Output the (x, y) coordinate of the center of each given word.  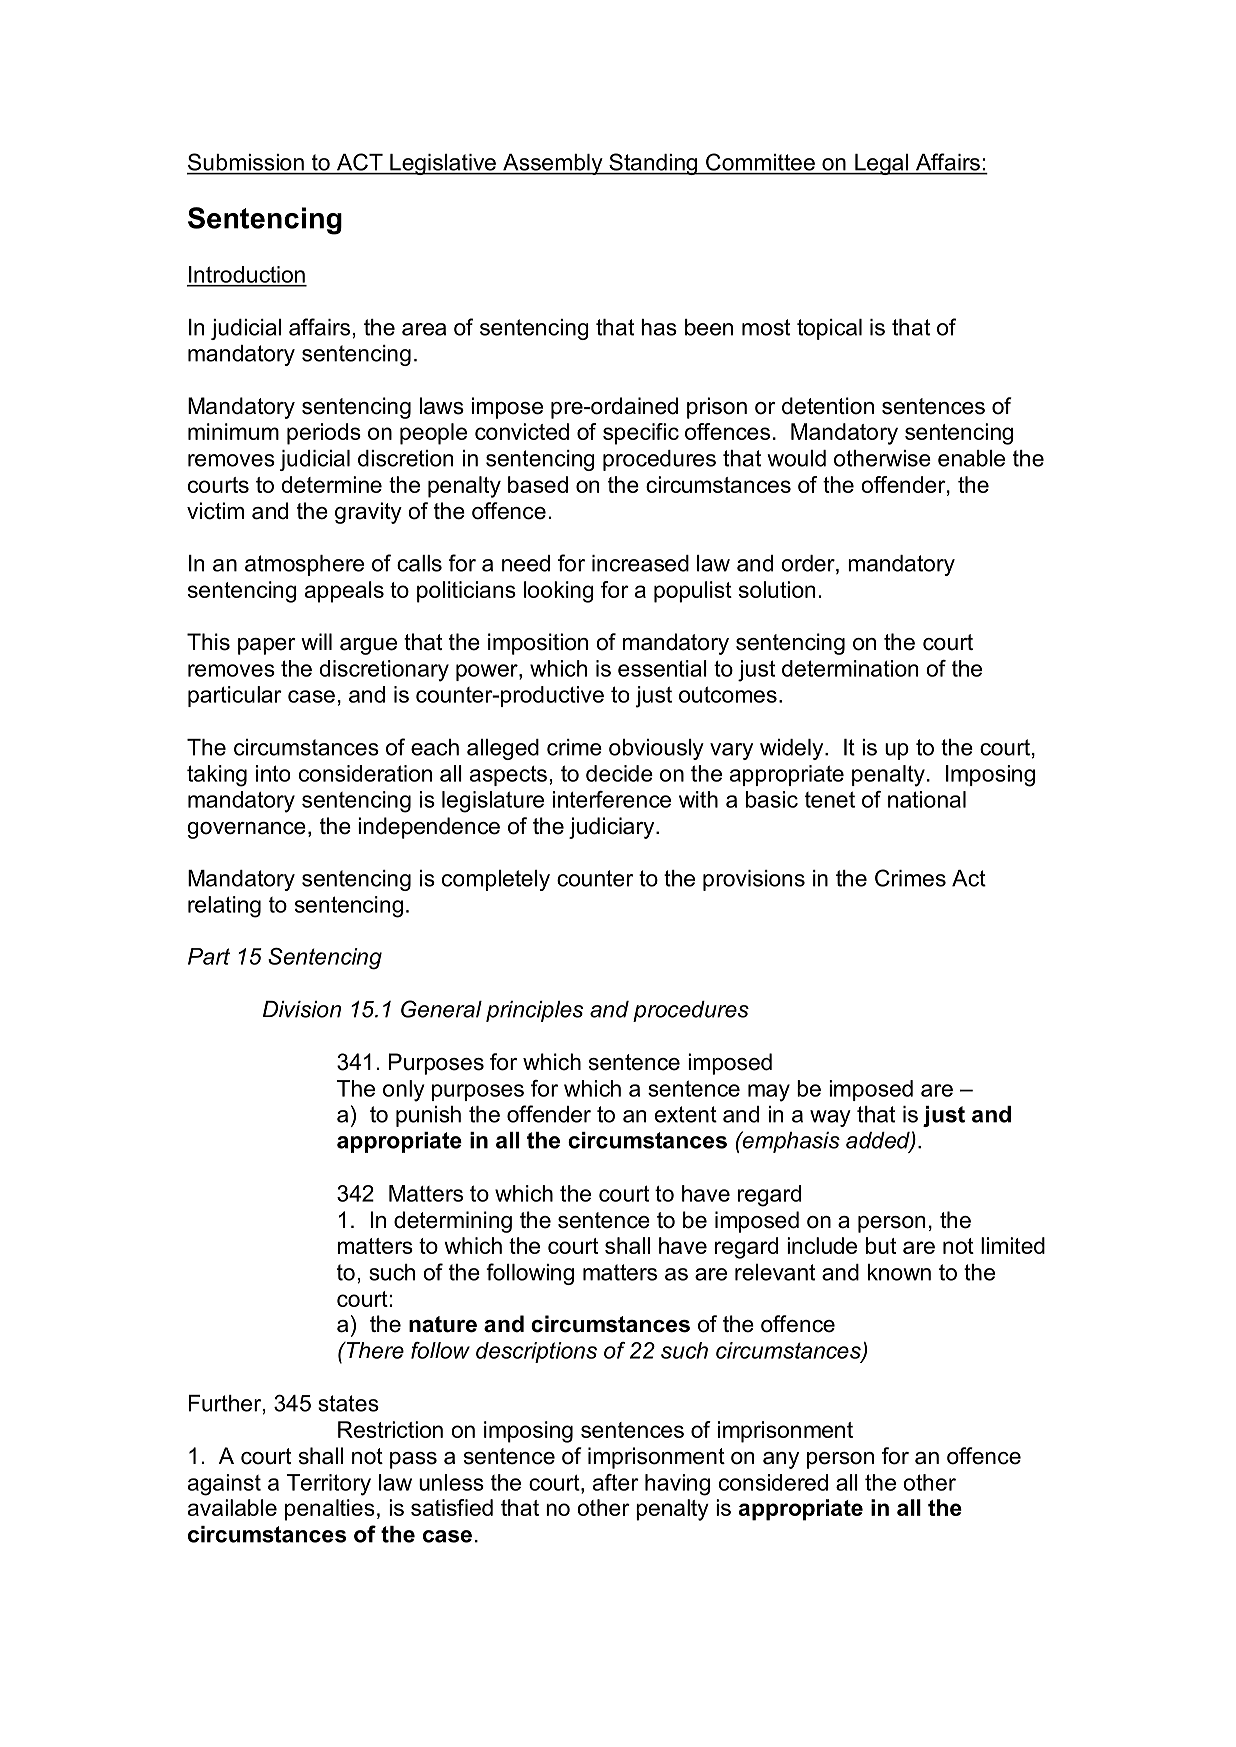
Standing (653, 164)
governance (246, 830)
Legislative (443, 164)
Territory (329, 1485)
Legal (882, 164)
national (927, 799)
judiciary (613, 828)
